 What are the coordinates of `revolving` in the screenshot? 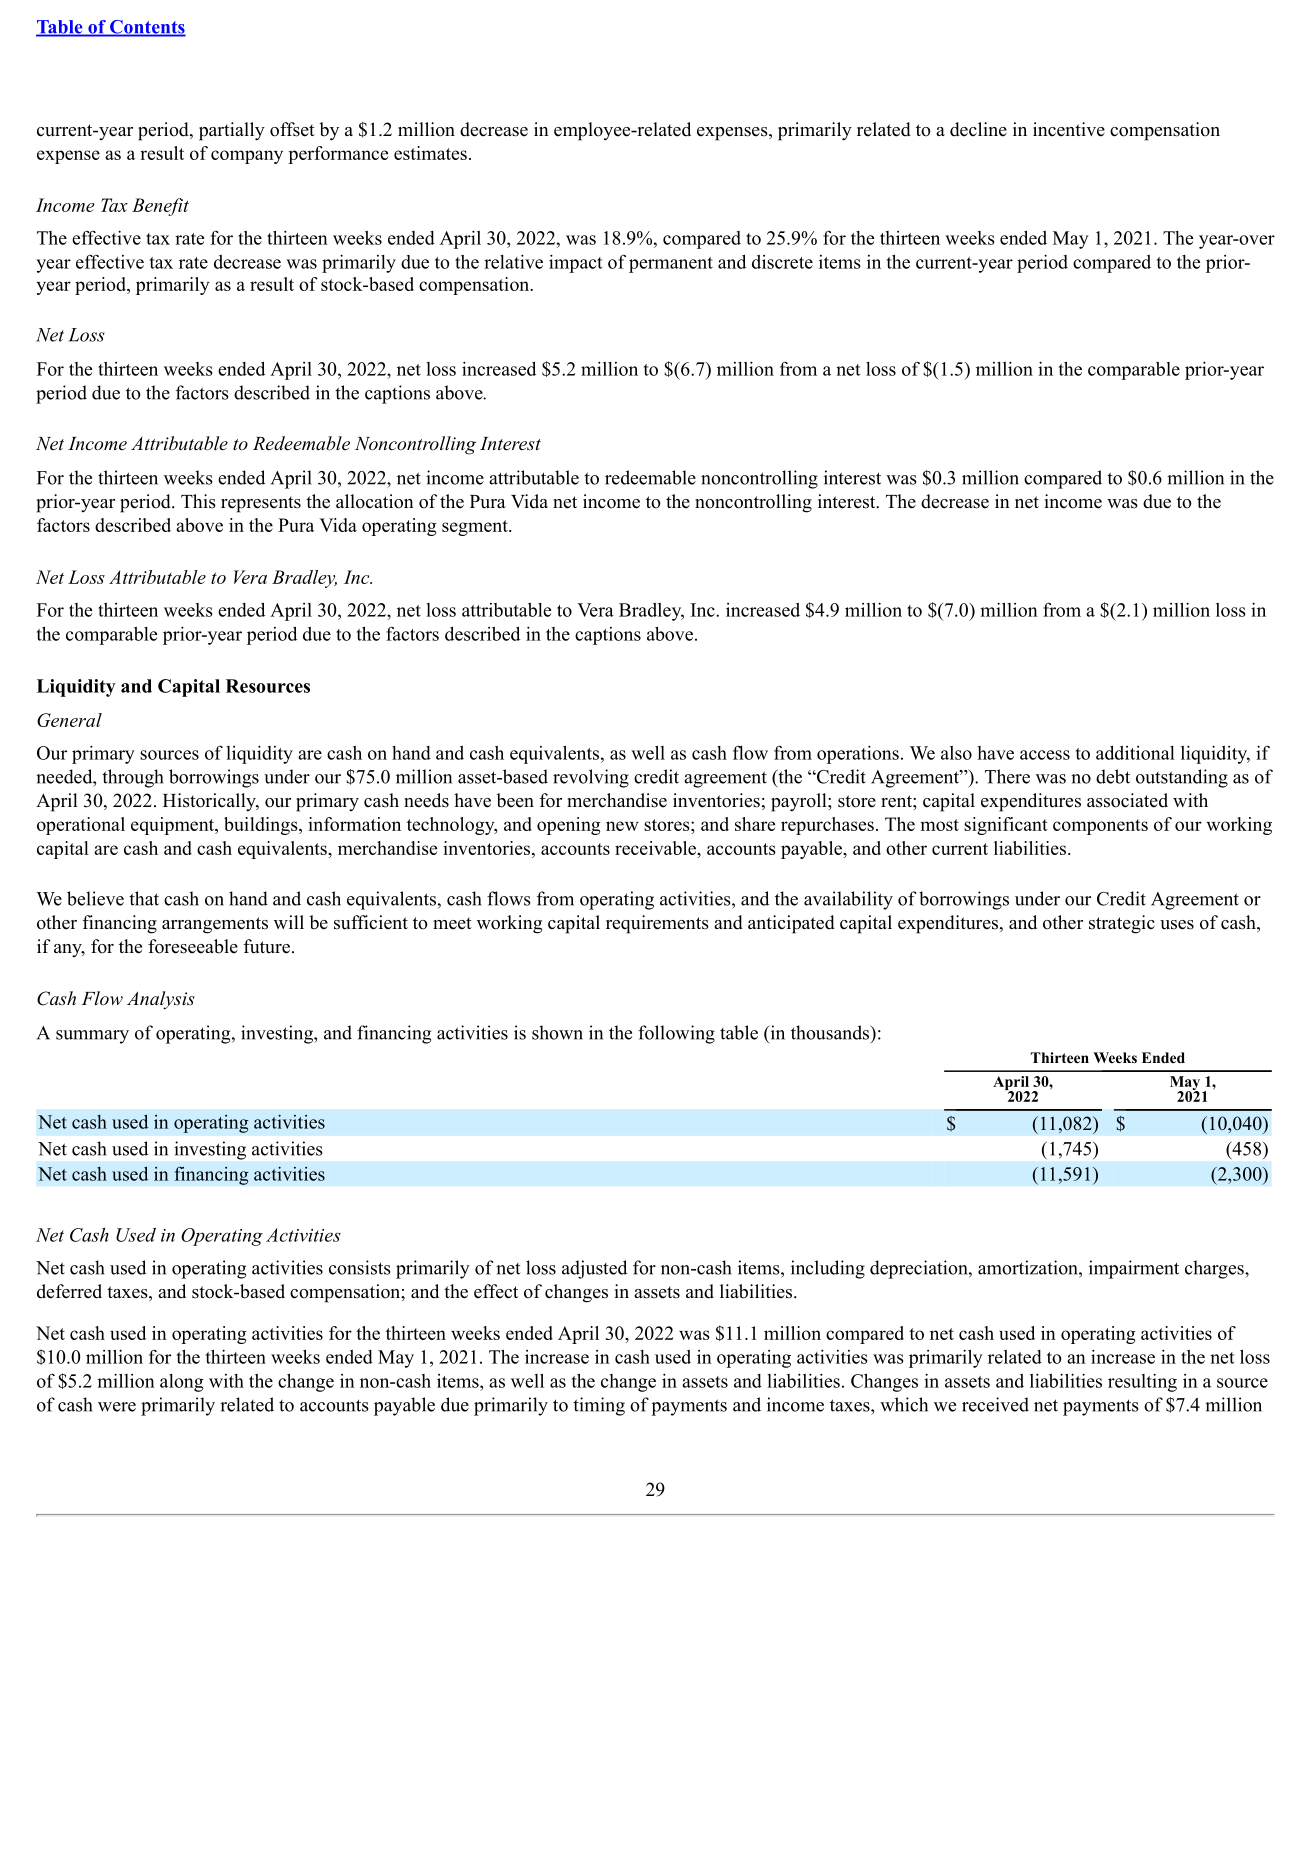 It's located at (591, 778).
